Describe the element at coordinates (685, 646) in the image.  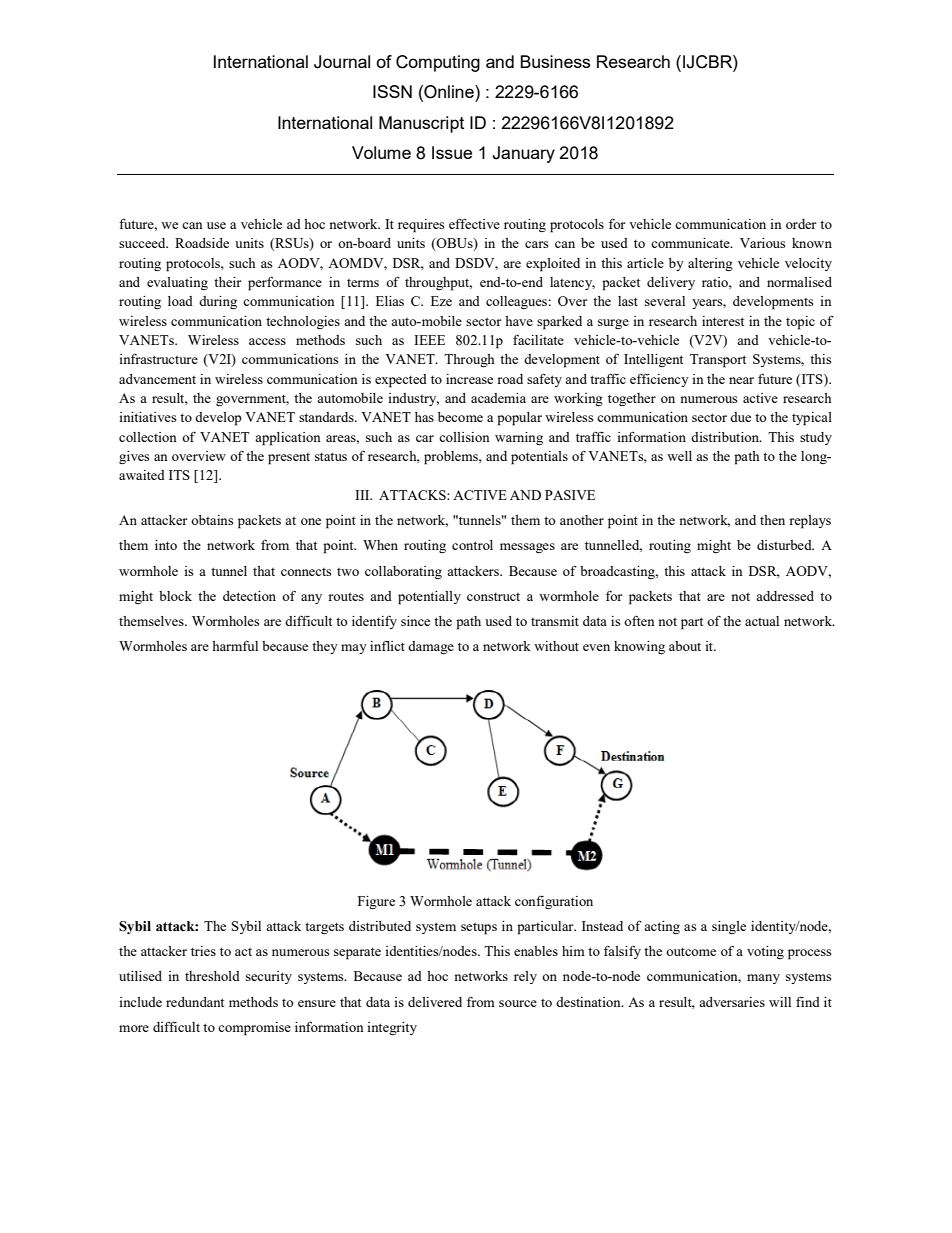
I see `about` at that location.
